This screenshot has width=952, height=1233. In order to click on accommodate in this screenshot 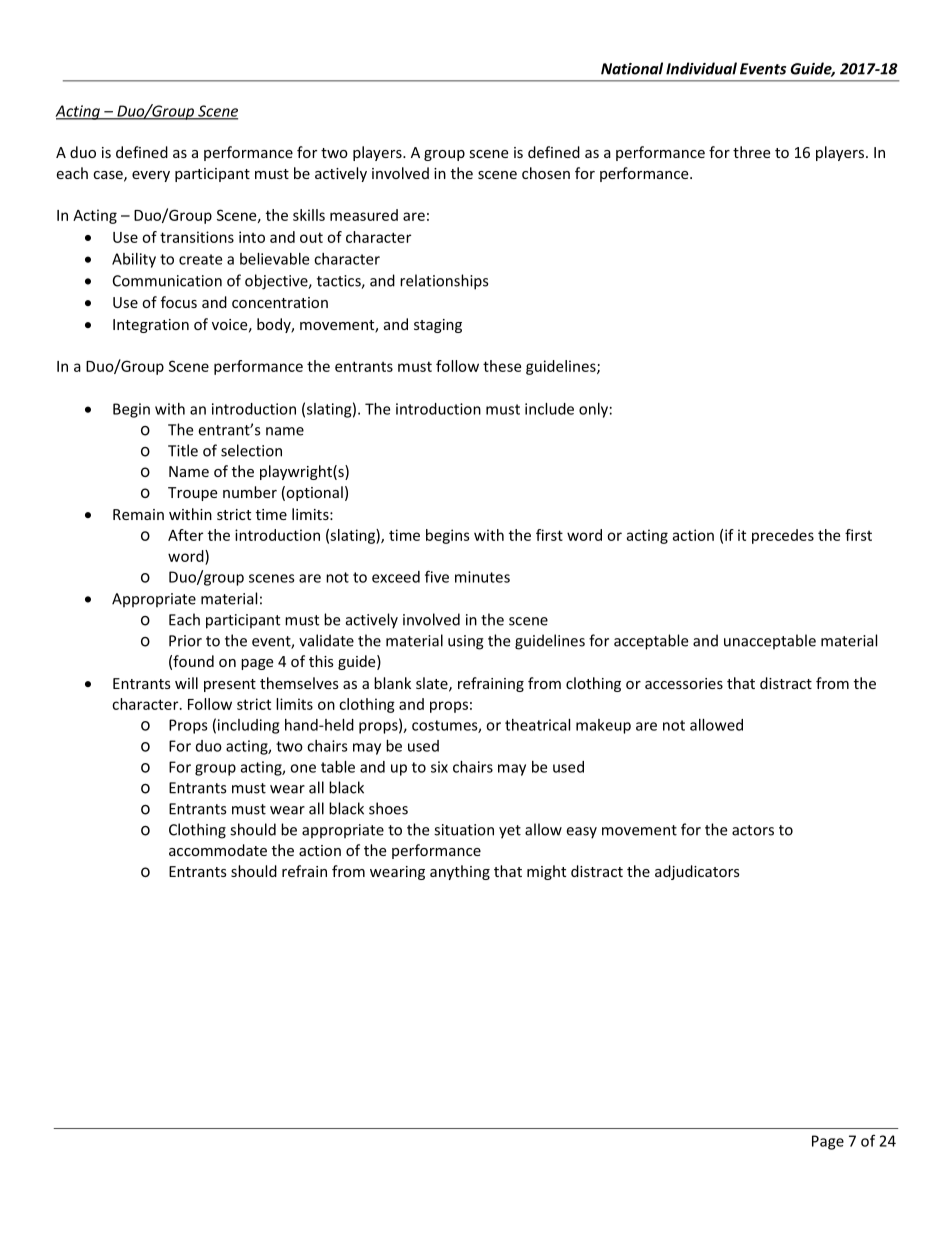, I will do `click(218, 850)`.
